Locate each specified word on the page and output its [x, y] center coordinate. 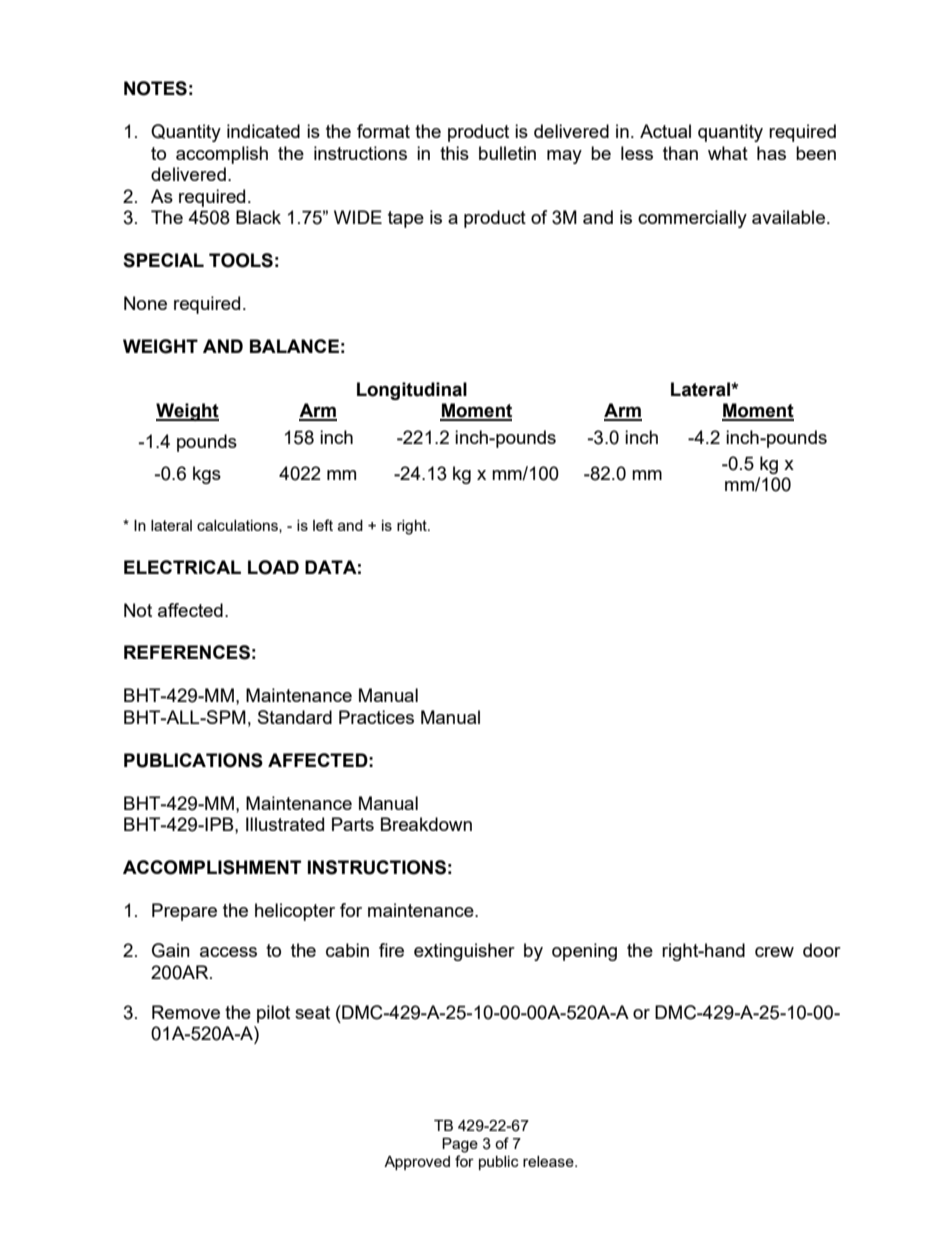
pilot [273, 1014]
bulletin [507, 153]
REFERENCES [187, 652]
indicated [263, 131]
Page [460, 1145]
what [728, 153]
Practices [376, 717]
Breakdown [426, 824]
